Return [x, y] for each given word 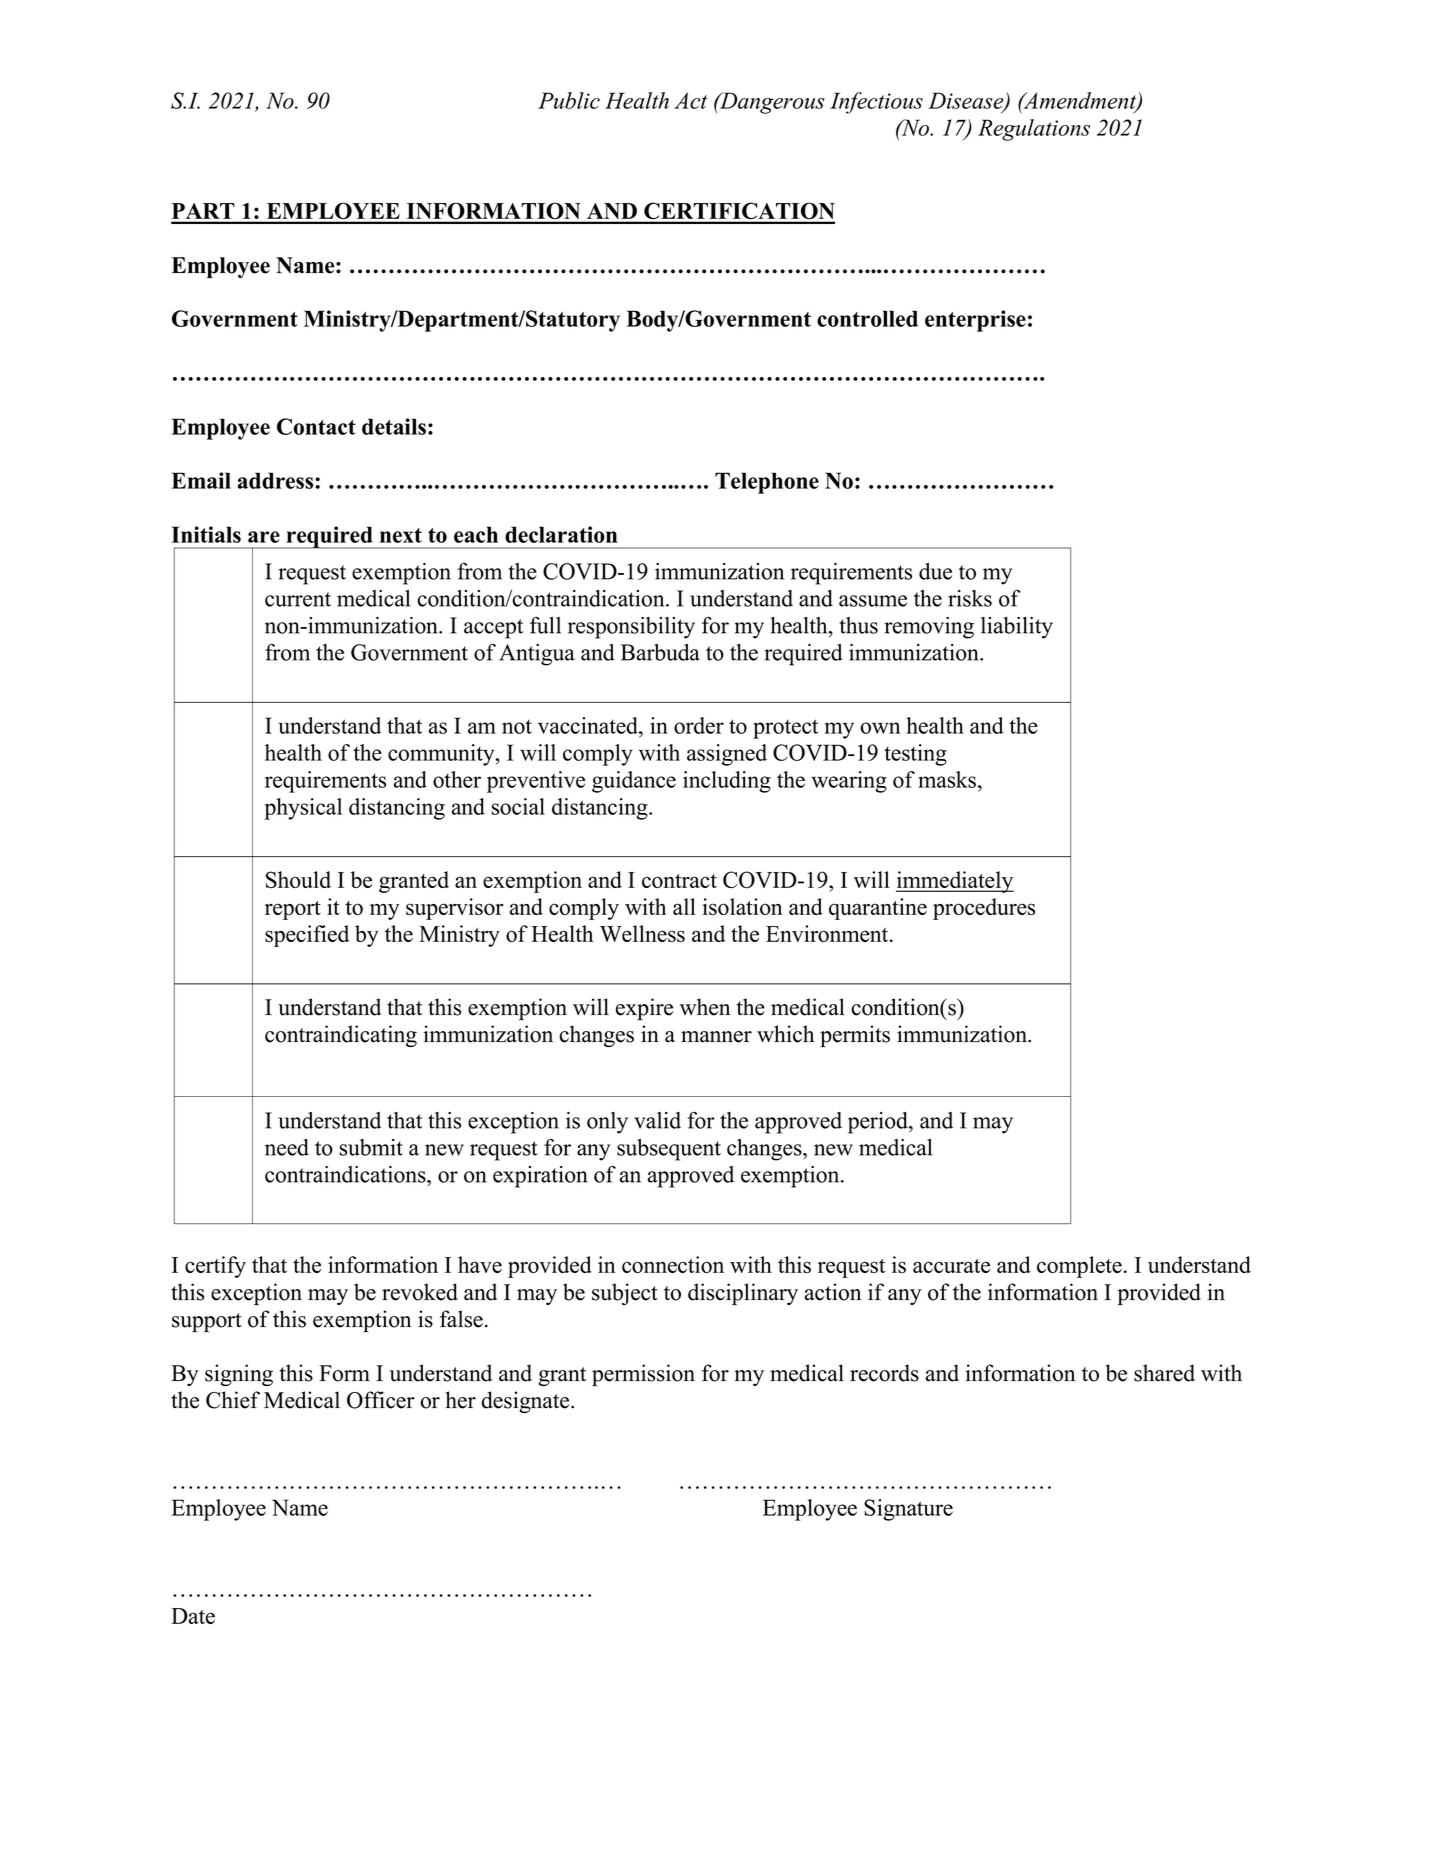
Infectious [876, 103]
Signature [908, 1510]
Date [193, 1616]
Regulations [1034, 130]
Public [569, 100]
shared [1164, 1373]
